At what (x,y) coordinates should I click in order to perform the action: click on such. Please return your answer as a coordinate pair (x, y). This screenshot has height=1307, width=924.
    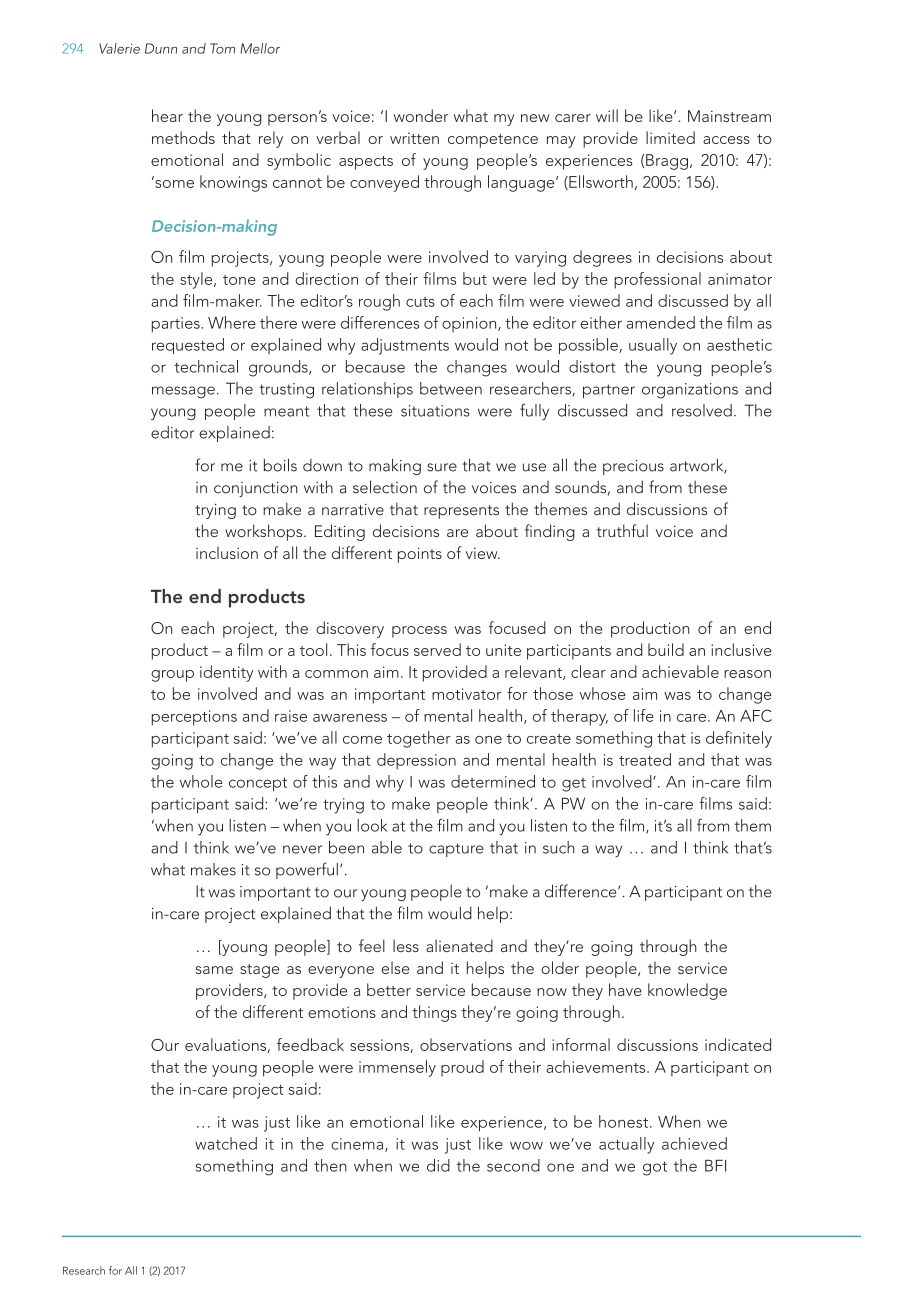
    Looking at the image, I should click on (558, 847).
